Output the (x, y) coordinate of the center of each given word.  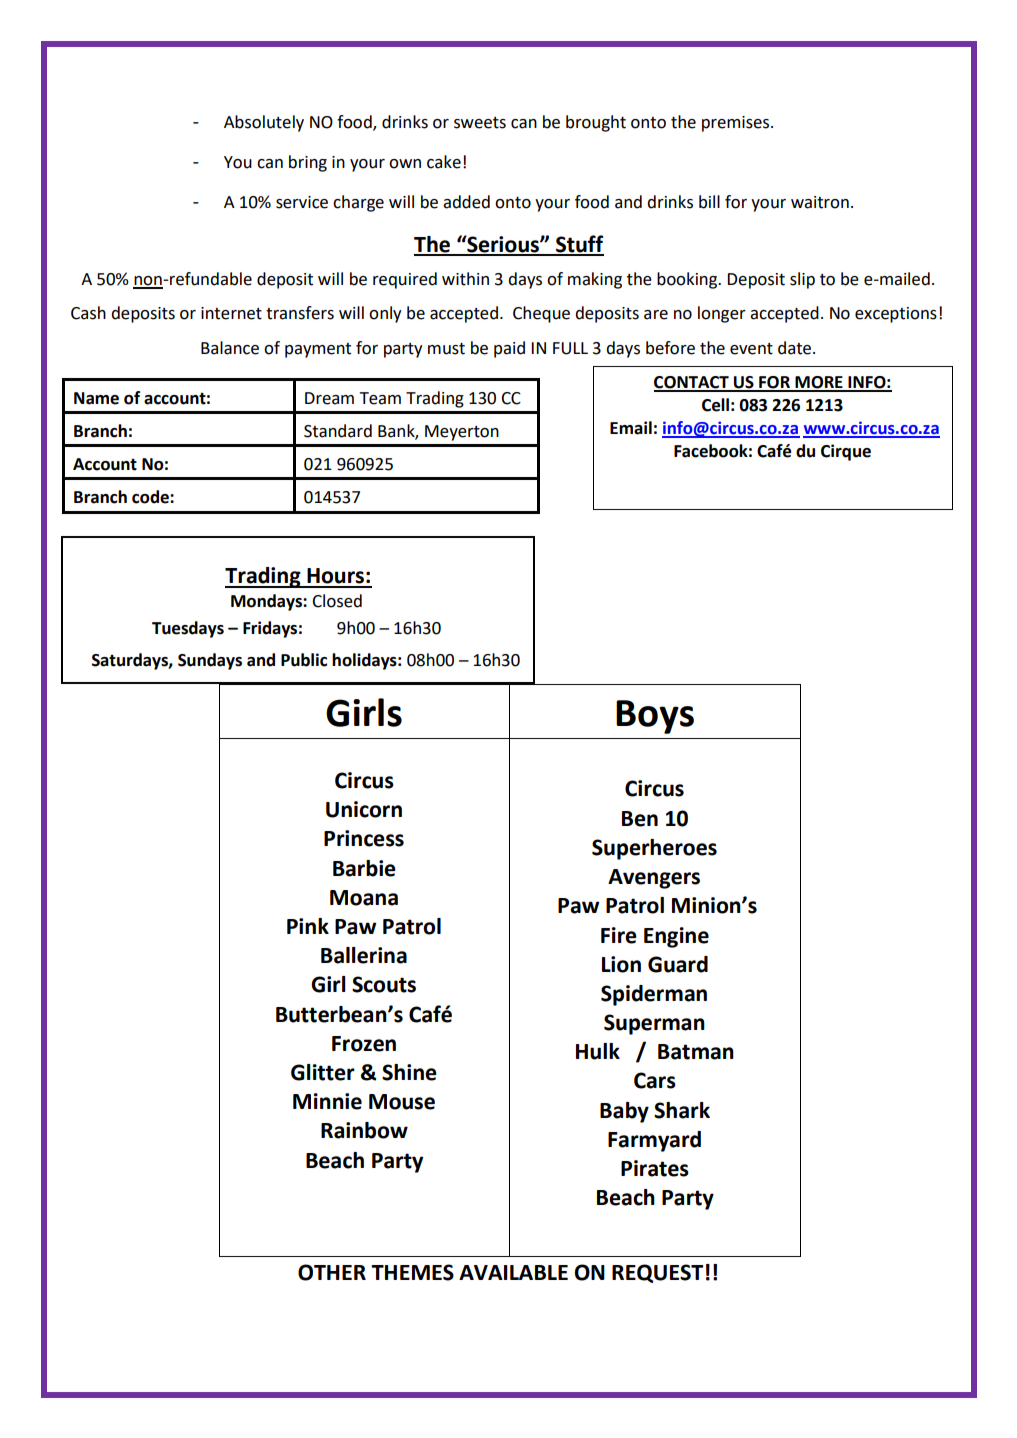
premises (737, 124)
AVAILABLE (513, 1272)
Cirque (846, 452)
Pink (308, 926)
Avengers (654, 879)
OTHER (332, 1272)
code (151, 497)
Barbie (364, 868)
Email (631, 428)
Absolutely (264, 123)
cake (444, 162)
